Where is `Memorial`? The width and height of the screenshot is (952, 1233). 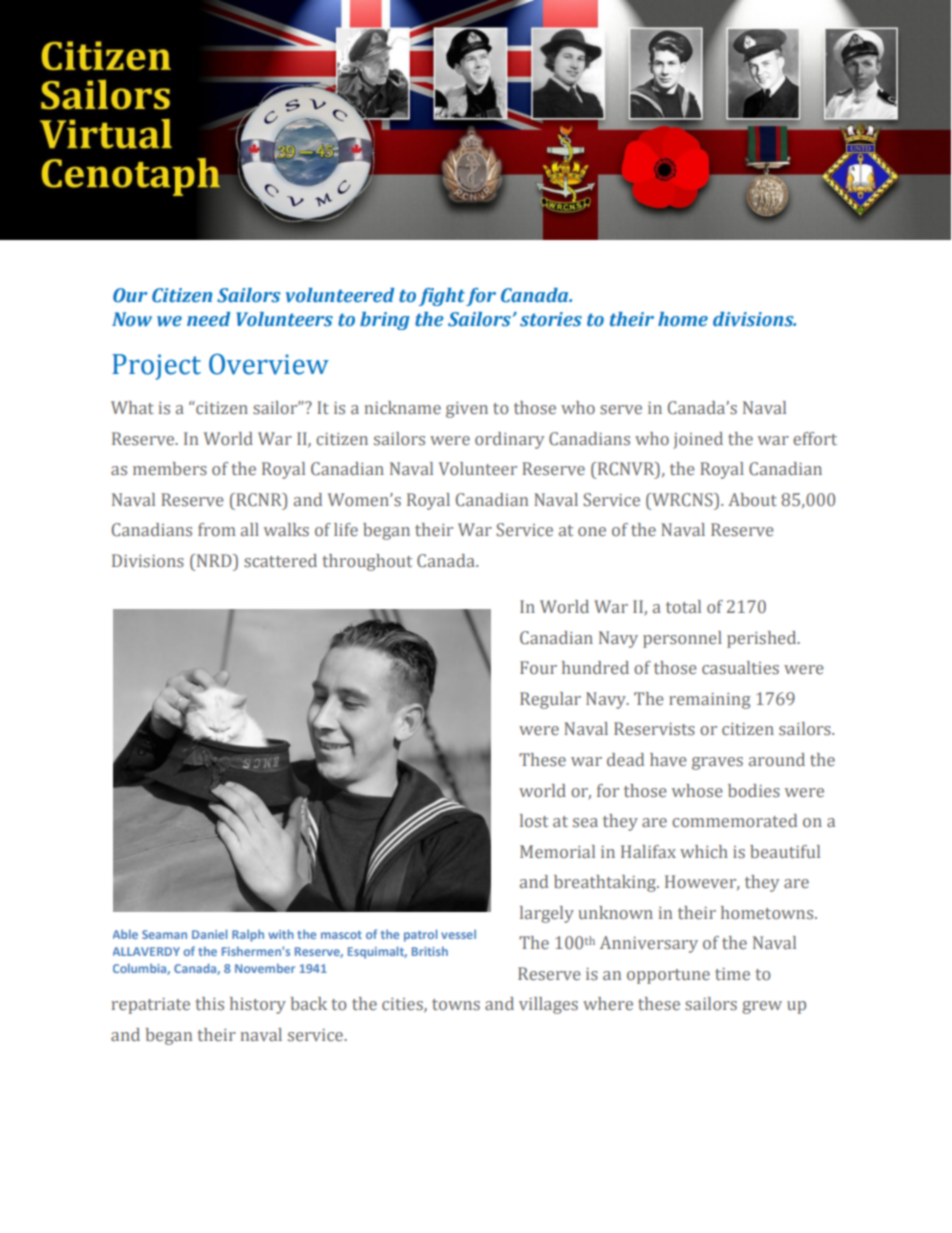 Memorial is located at coordinates (557, 851).
